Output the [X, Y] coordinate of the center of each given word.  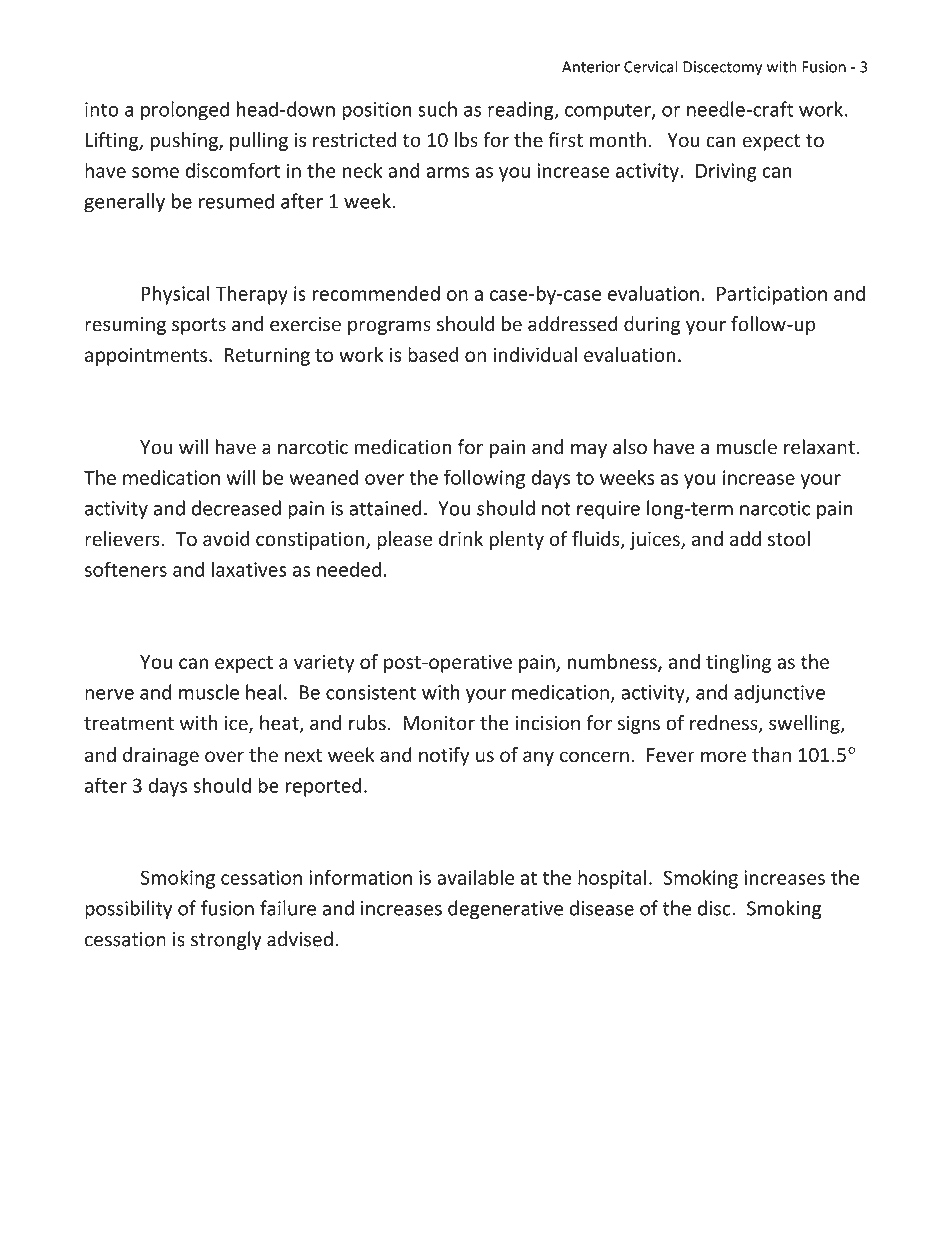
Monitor [439, 723]
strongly [226, 940]
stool [789, 538]
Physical [175, 295]
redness [725, 724]
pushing [185, 141]
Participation [772, 295]
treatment [129, 724]
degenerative [505, 910]
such [437, 109]
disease [602, 908]
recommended [376, 293]
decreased [236, 508]
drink [461, 538]
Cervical [651, 66]
